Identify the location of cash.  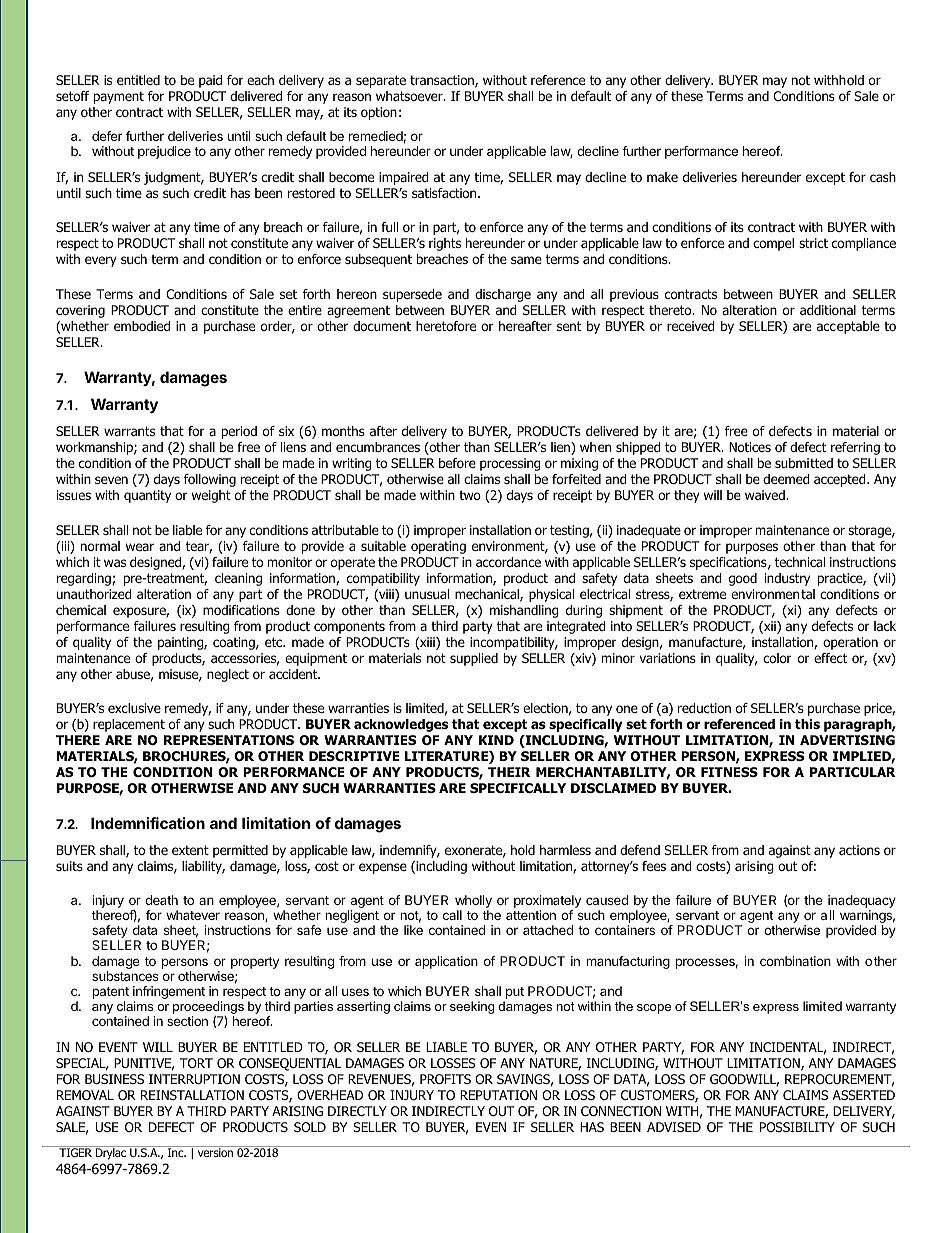
(883, 177).
